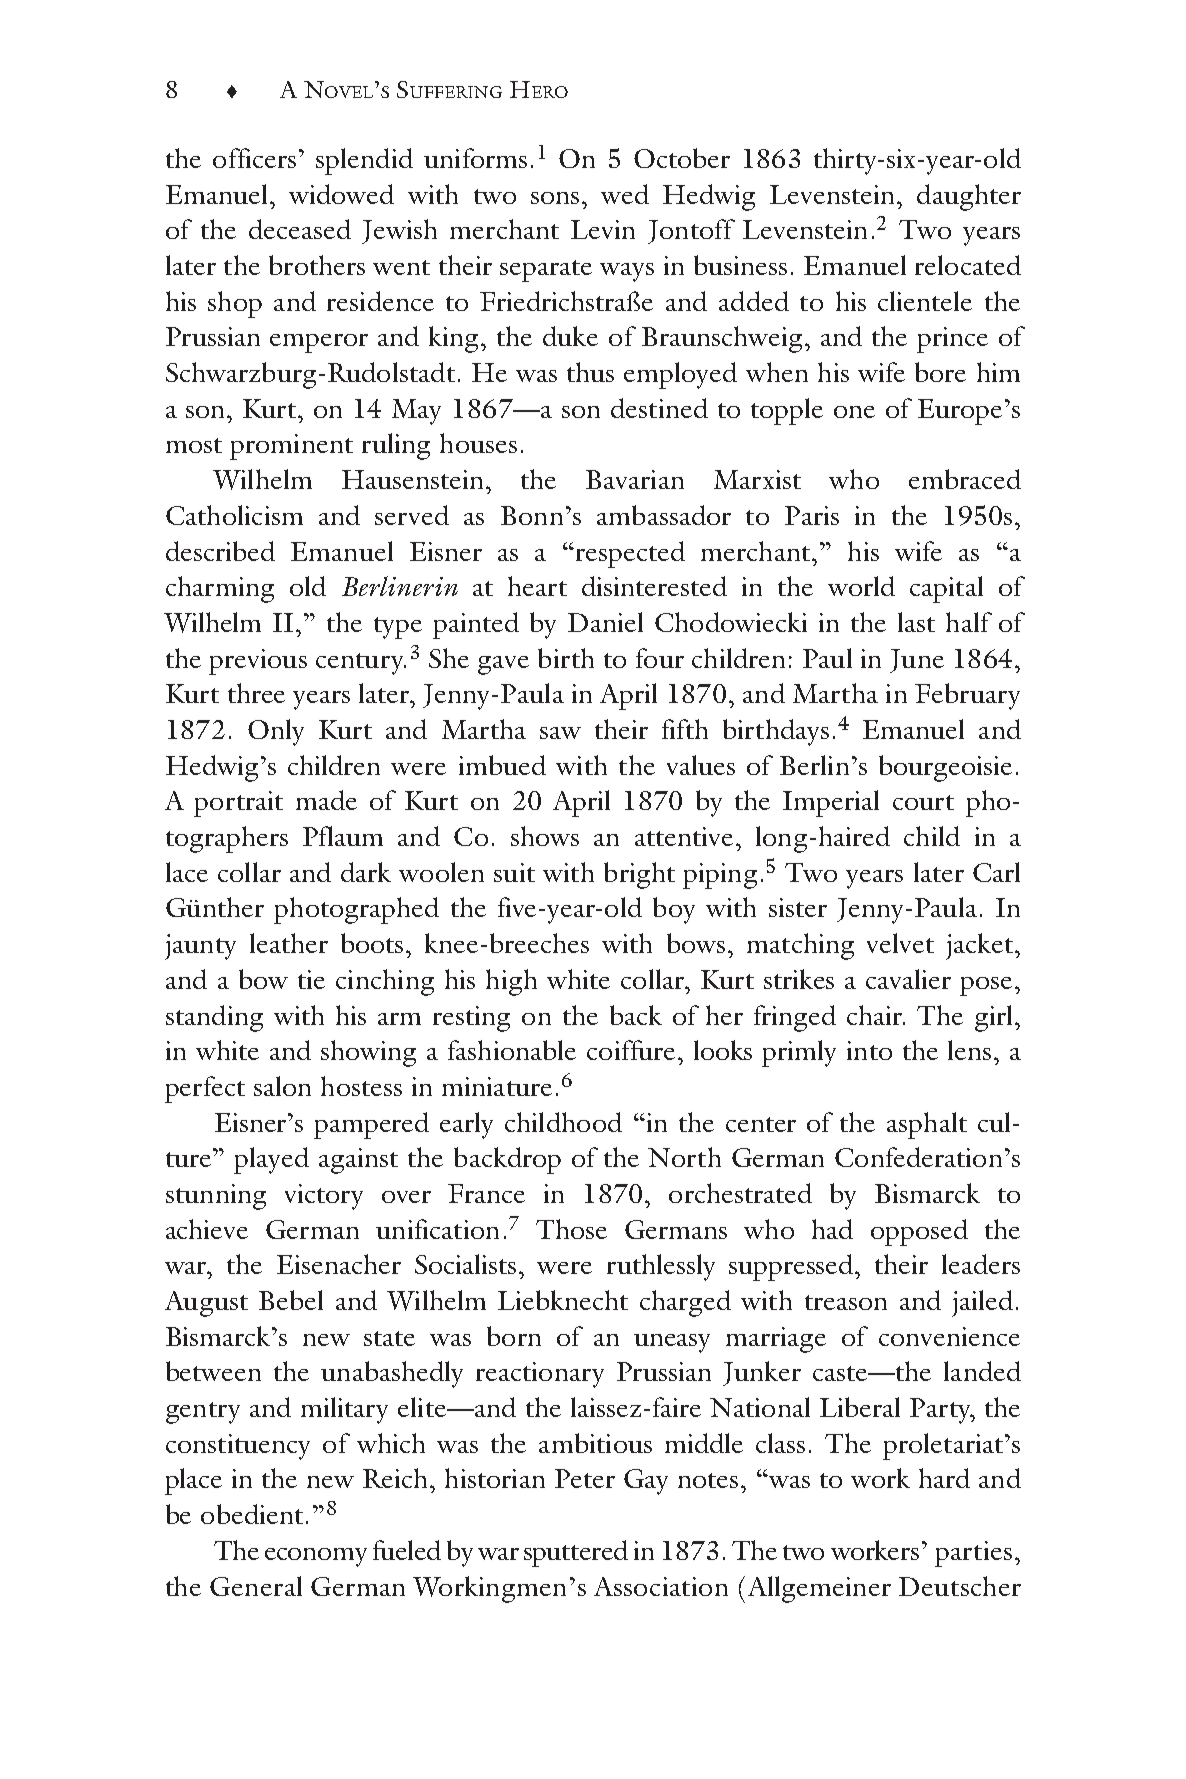  I want to click on court, so click(923, 802).
